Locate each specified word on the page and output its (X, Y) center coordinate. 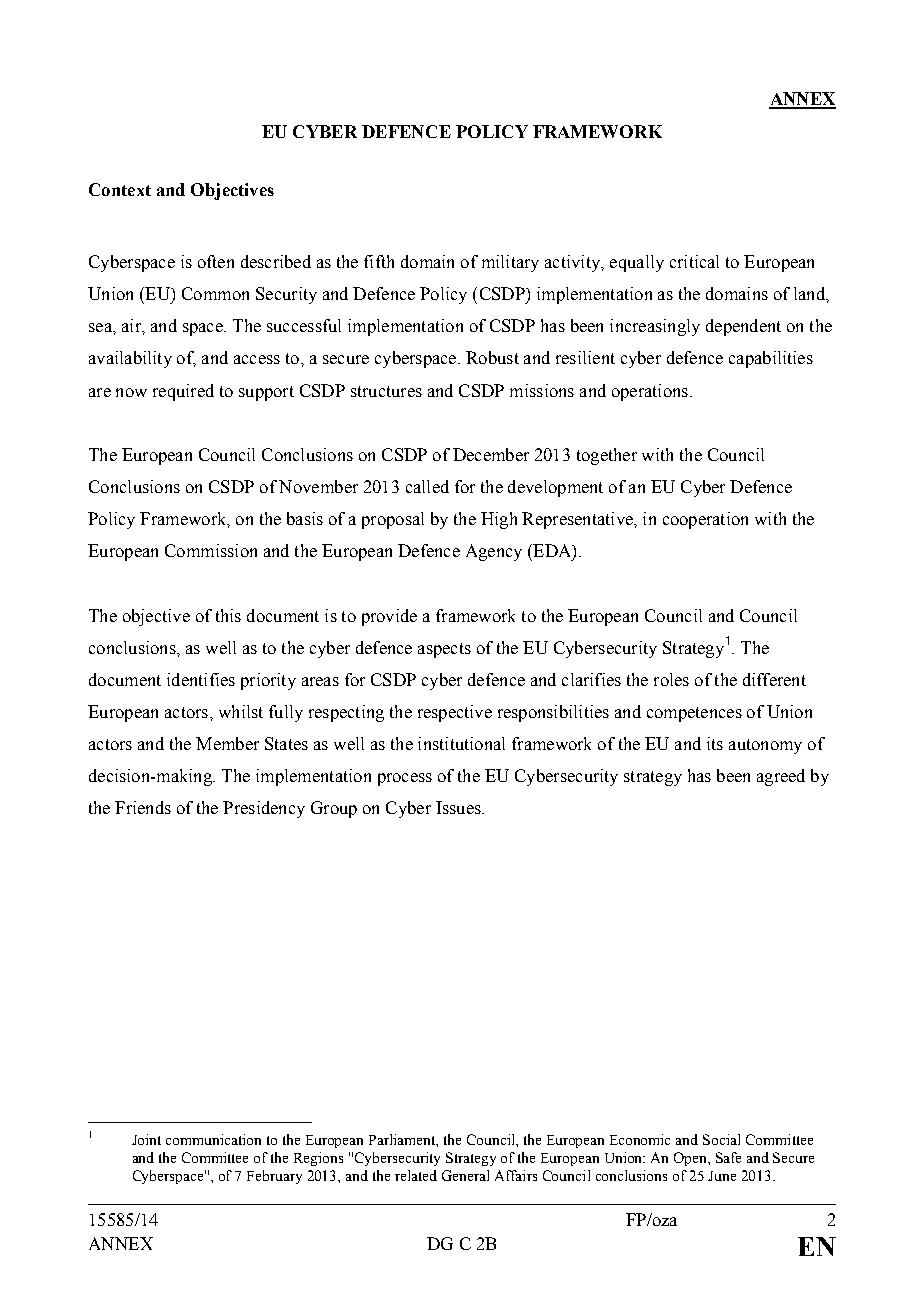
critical (694, 261)
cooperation (705, 520)
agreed (781, 777)
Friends (143, 807)
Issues (459, 807)
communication (213, 1139)
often (216, 261)
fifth (379, 261)
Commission (211, 550)
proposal (393, 520)
